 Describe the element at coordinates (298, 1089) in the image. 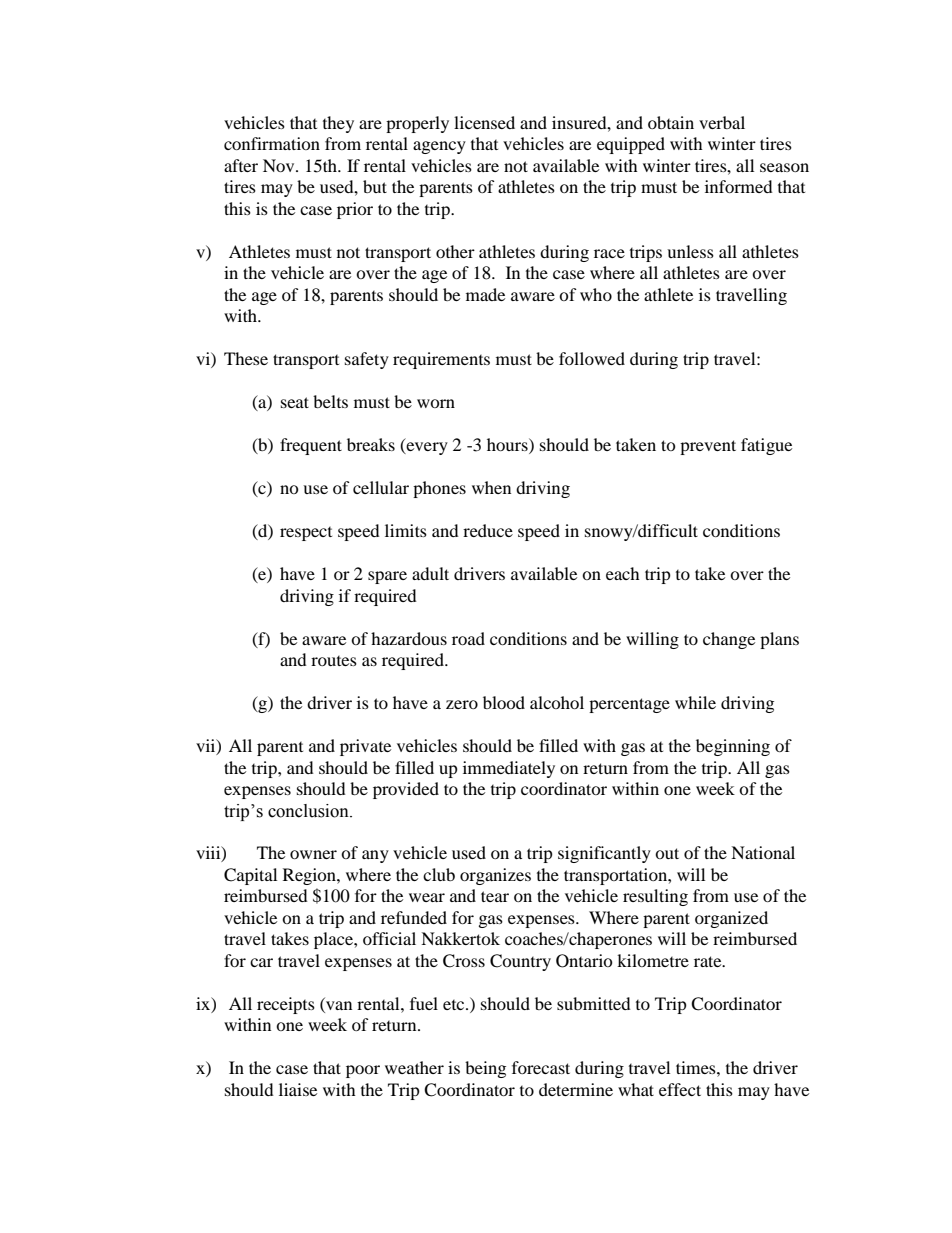

I see `liaise` at that location.
